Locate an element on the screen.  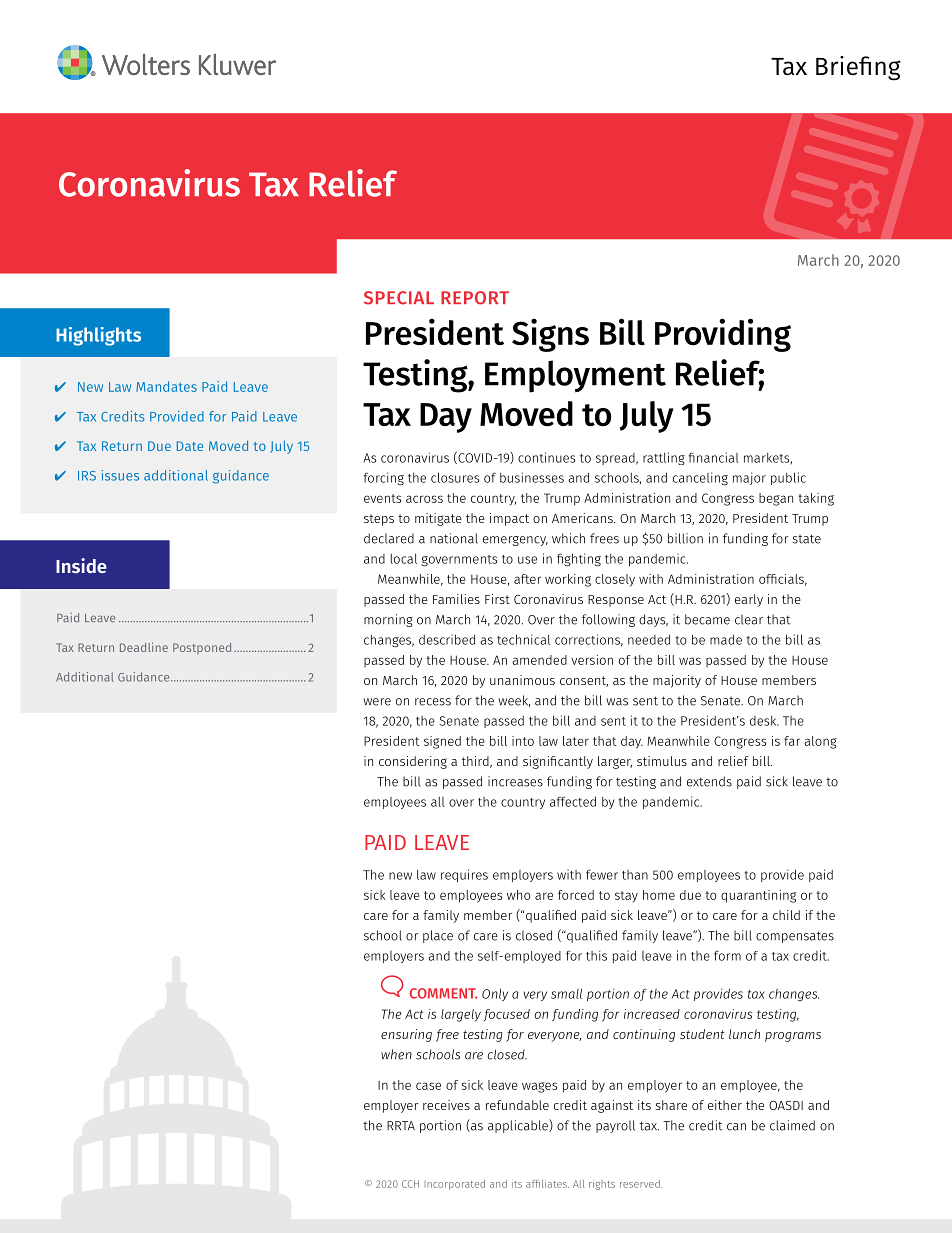
claimed is located at coordinates (792, 1125).
